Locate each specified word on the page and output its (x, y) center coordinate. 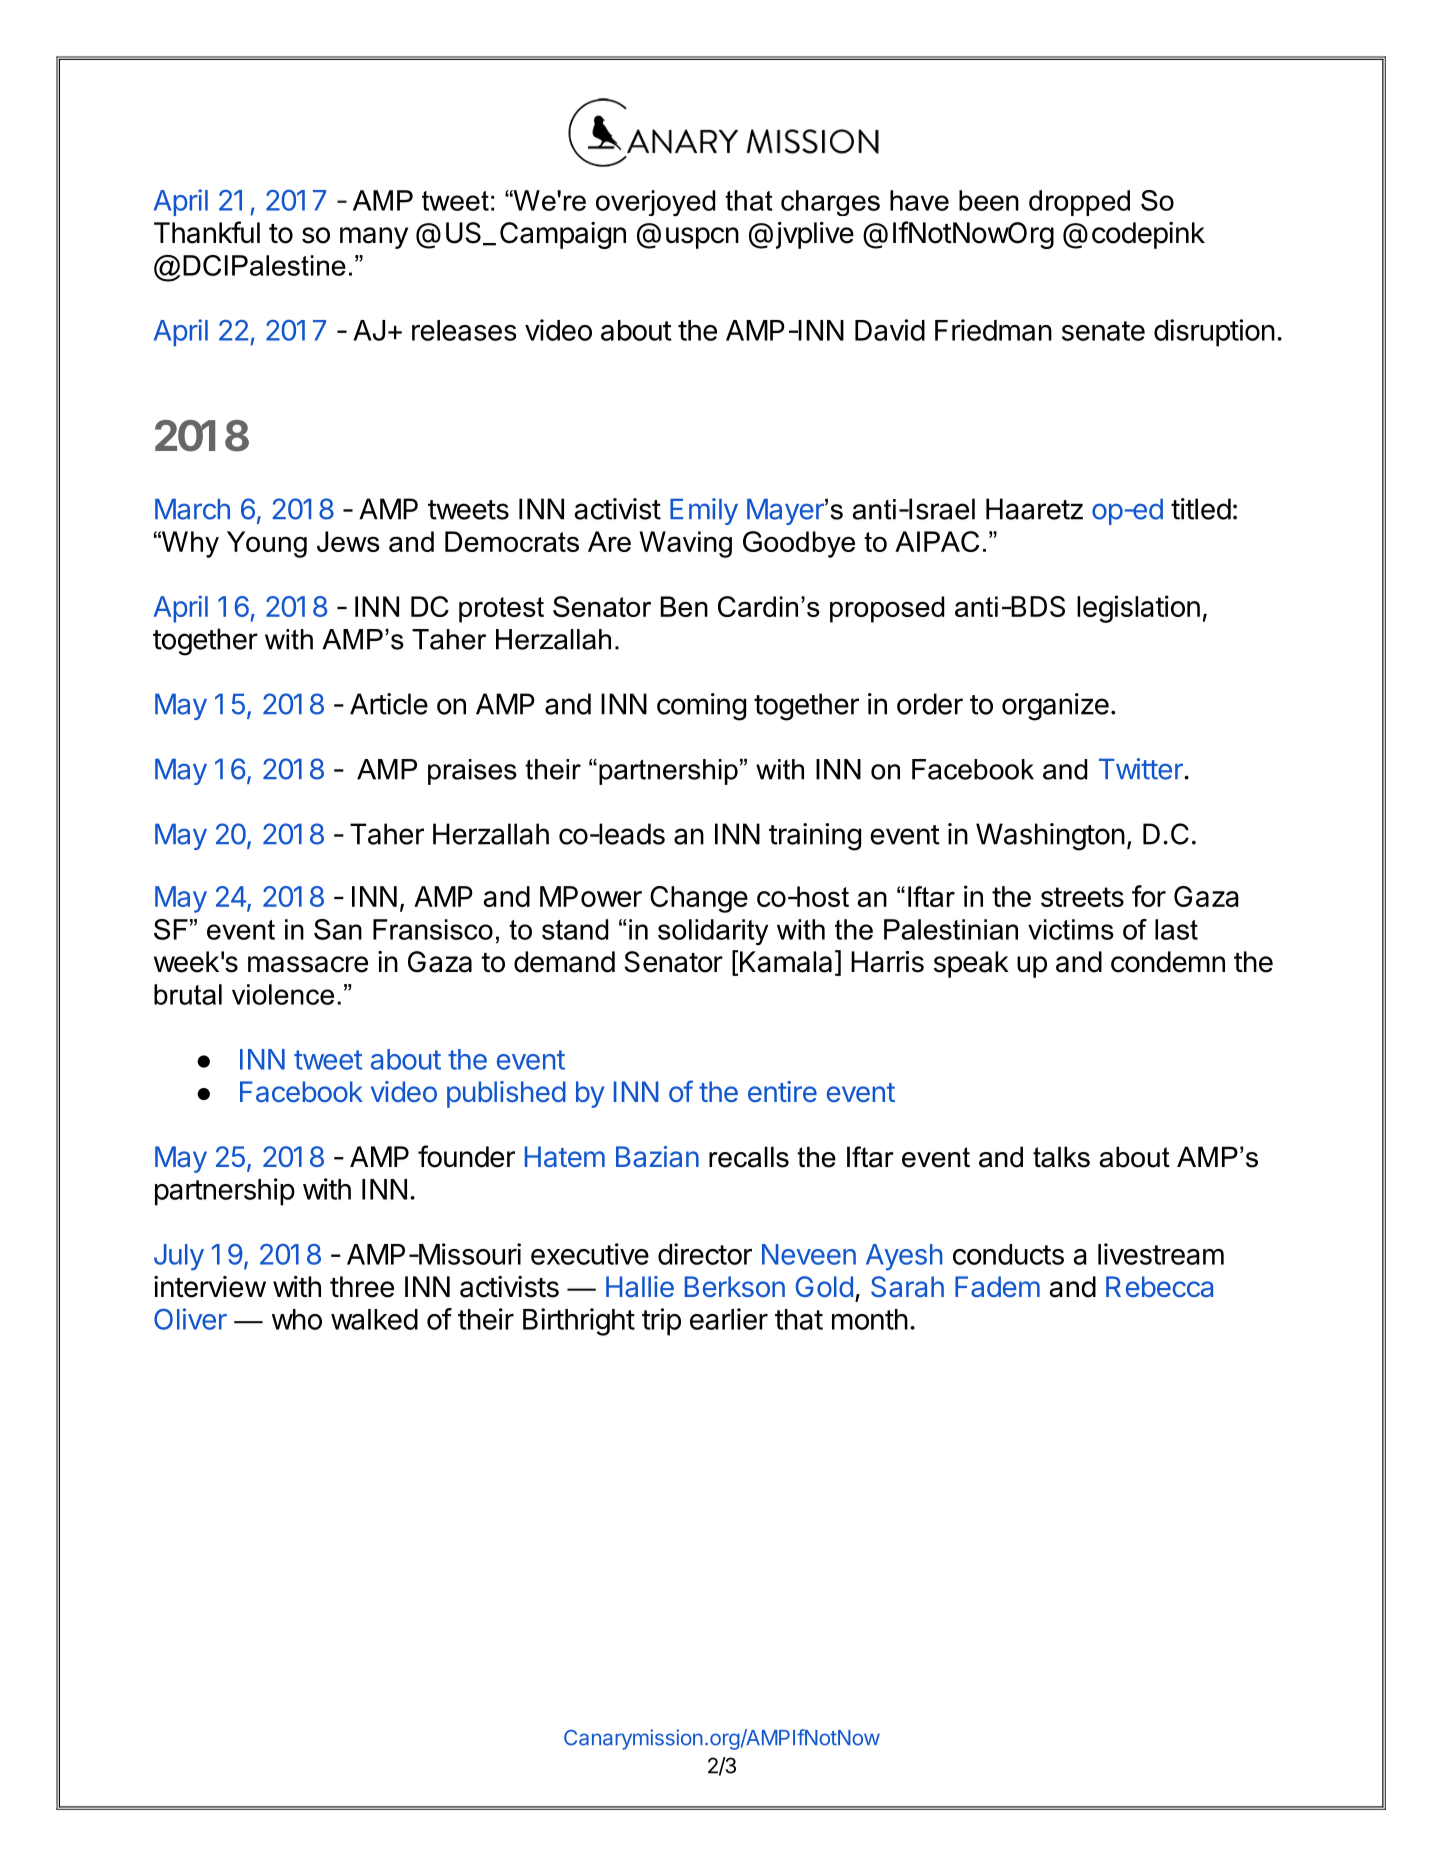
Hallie (640, 1286)
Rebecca (1159, 1286)
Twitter (1142, 769)
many (374, 238)
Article (389, 704)
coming (701, 707)
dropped (1079, 203)
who (297, 1319)
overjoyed (655, 203)
